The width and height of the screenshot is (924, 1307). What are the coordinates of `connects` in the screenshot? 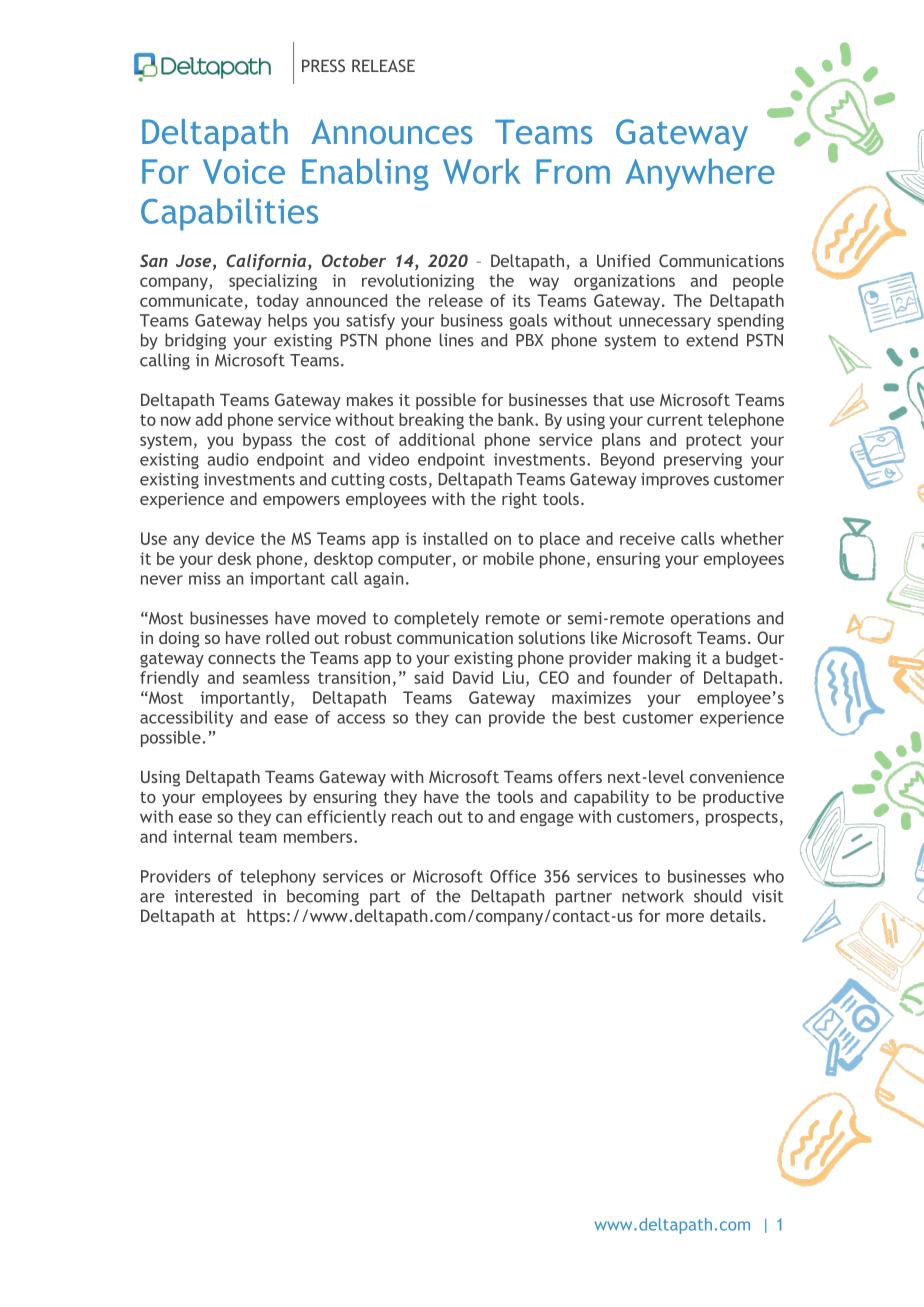 It's located at (242, 658).
